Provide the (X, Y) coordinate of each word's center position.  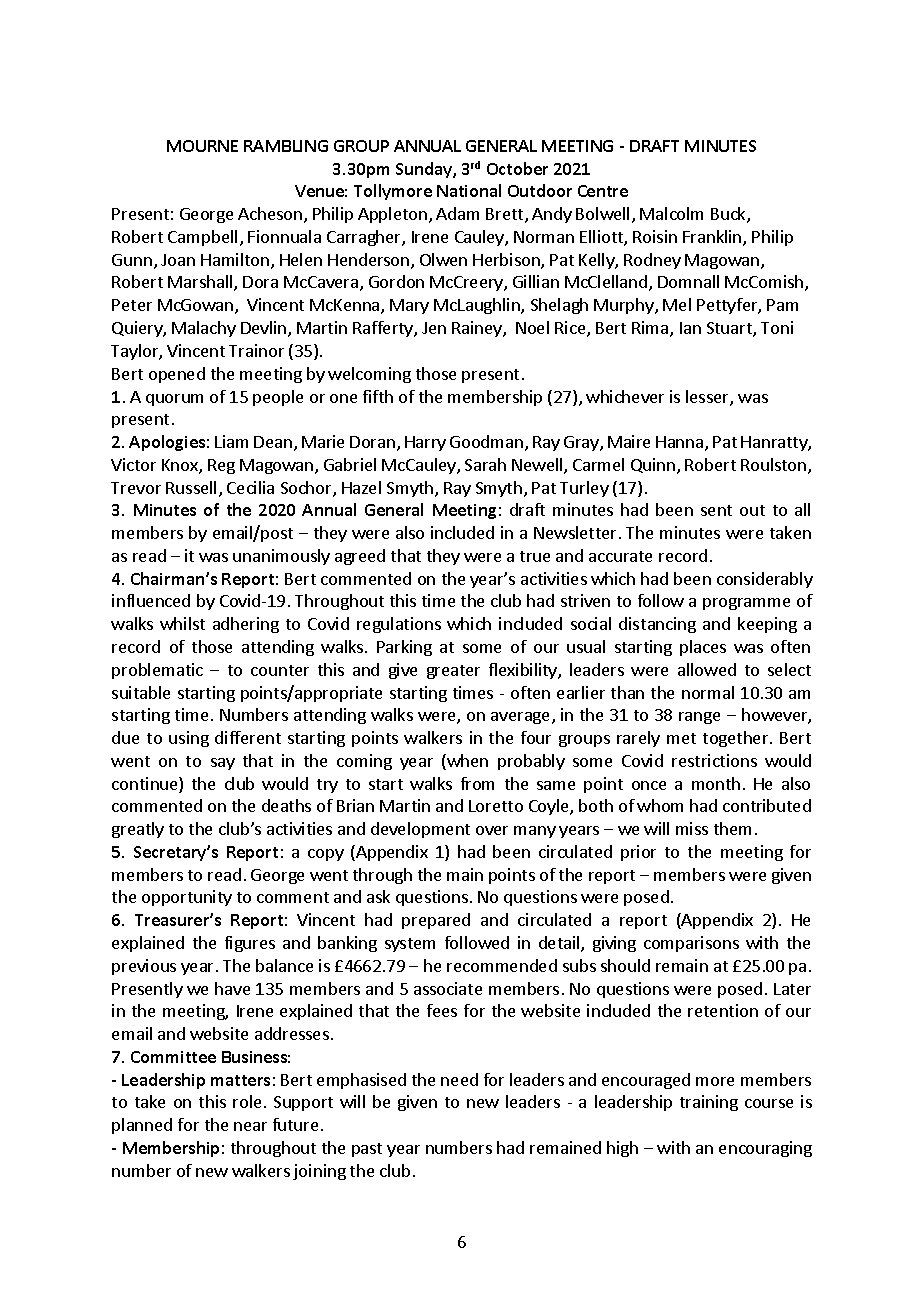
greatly (138, 830)
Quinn (653, 465)
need (459, 1079)
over (492, 830)
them (732, 828)
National (469, 190)
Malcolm (671, 213)
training (709, 1103)
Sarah (485, 464)
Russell (191, 487)
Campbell (202, 238)
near (250, 1126)
